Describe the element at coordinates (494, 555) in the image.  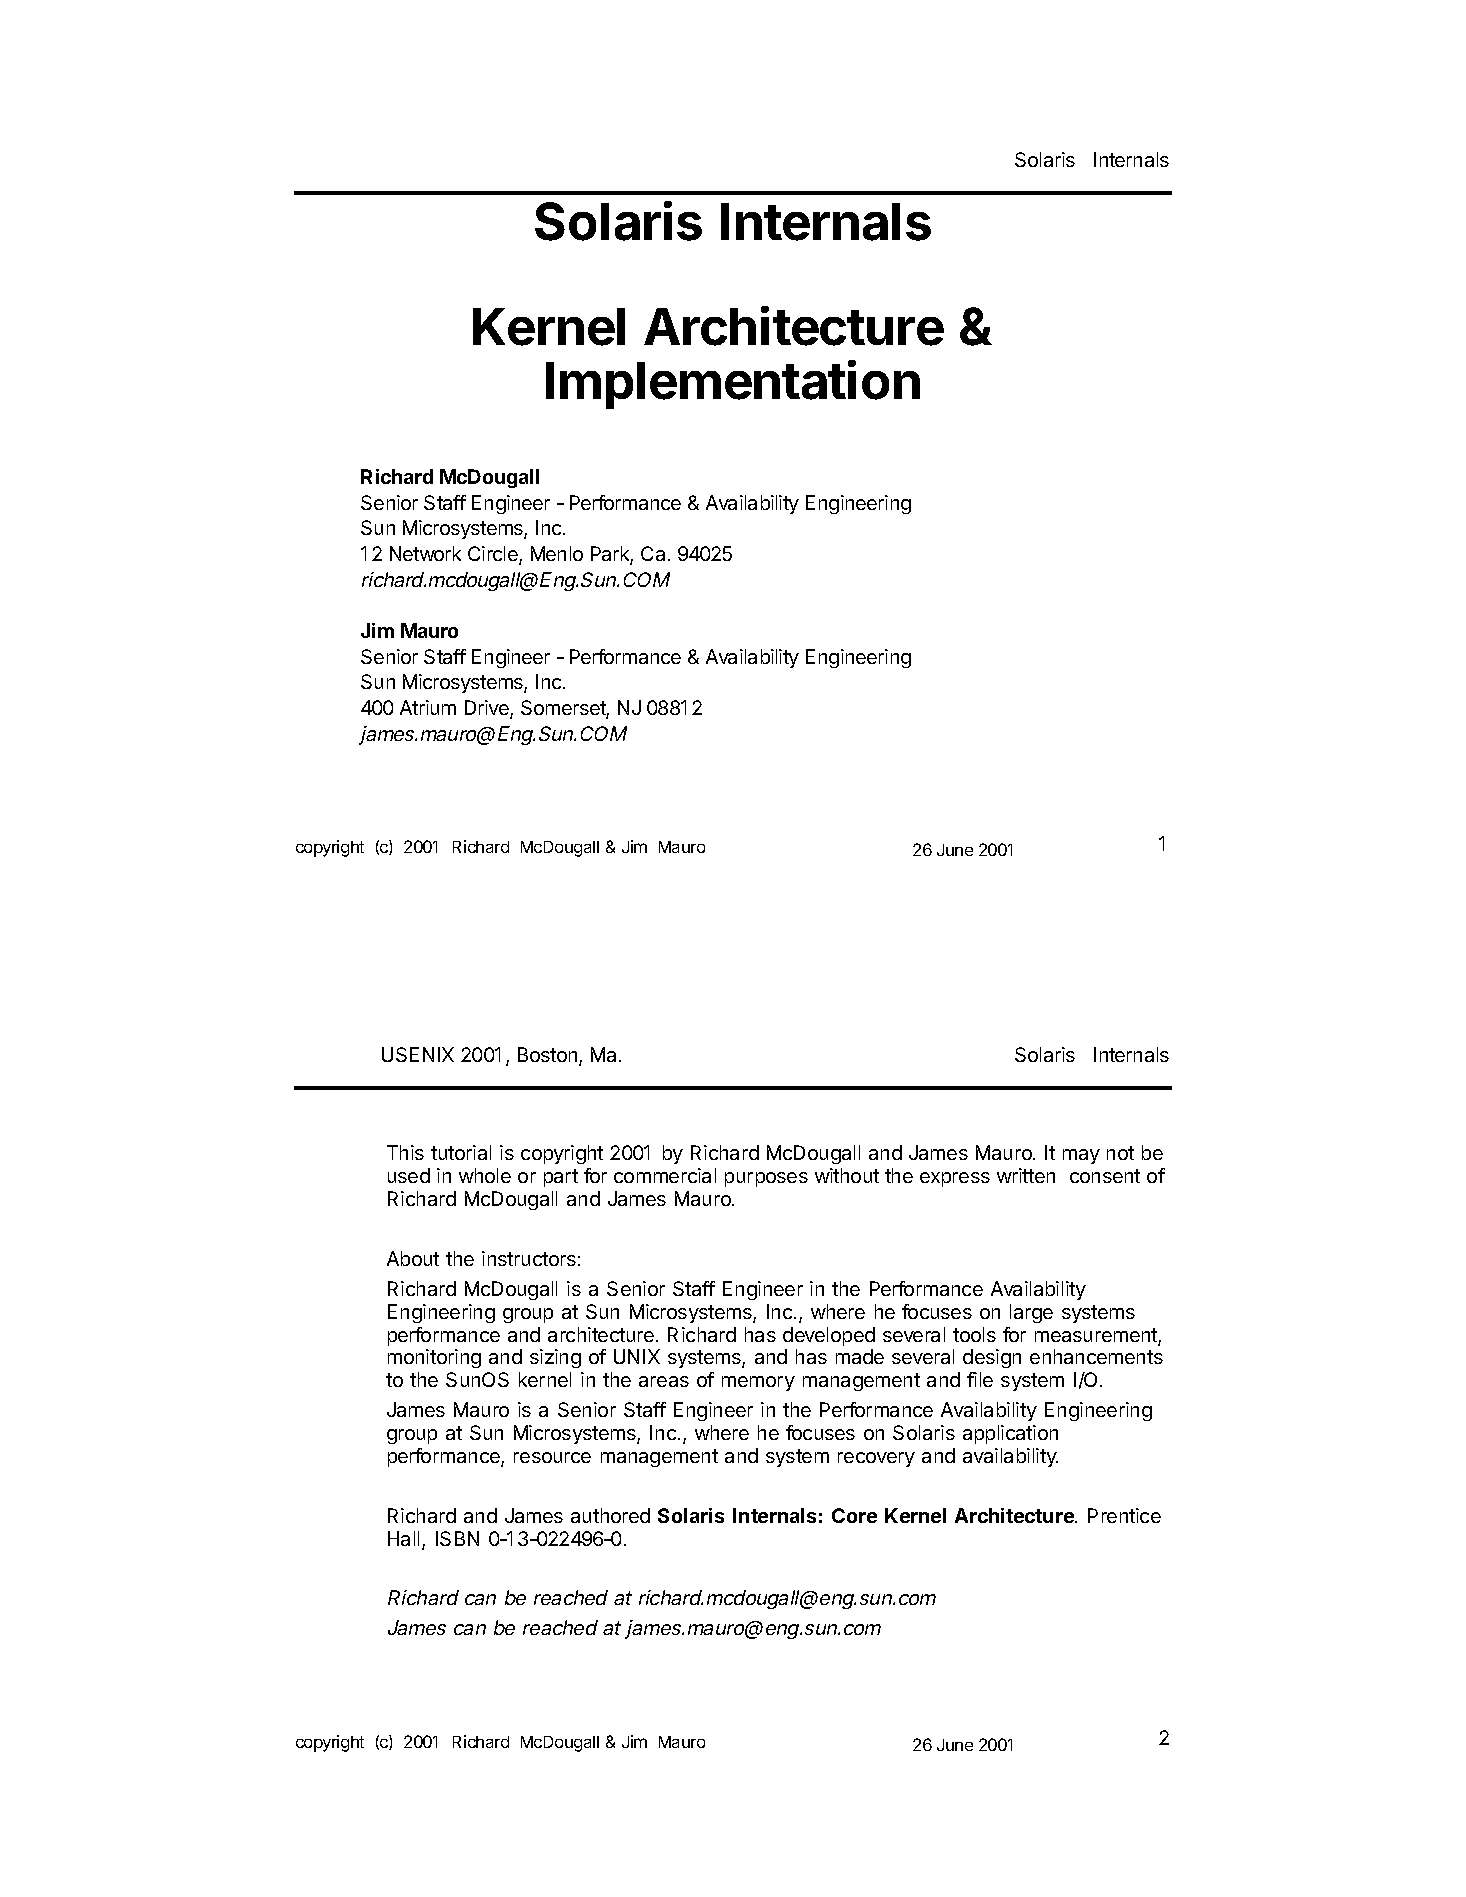
I see `Circle` at that location.
